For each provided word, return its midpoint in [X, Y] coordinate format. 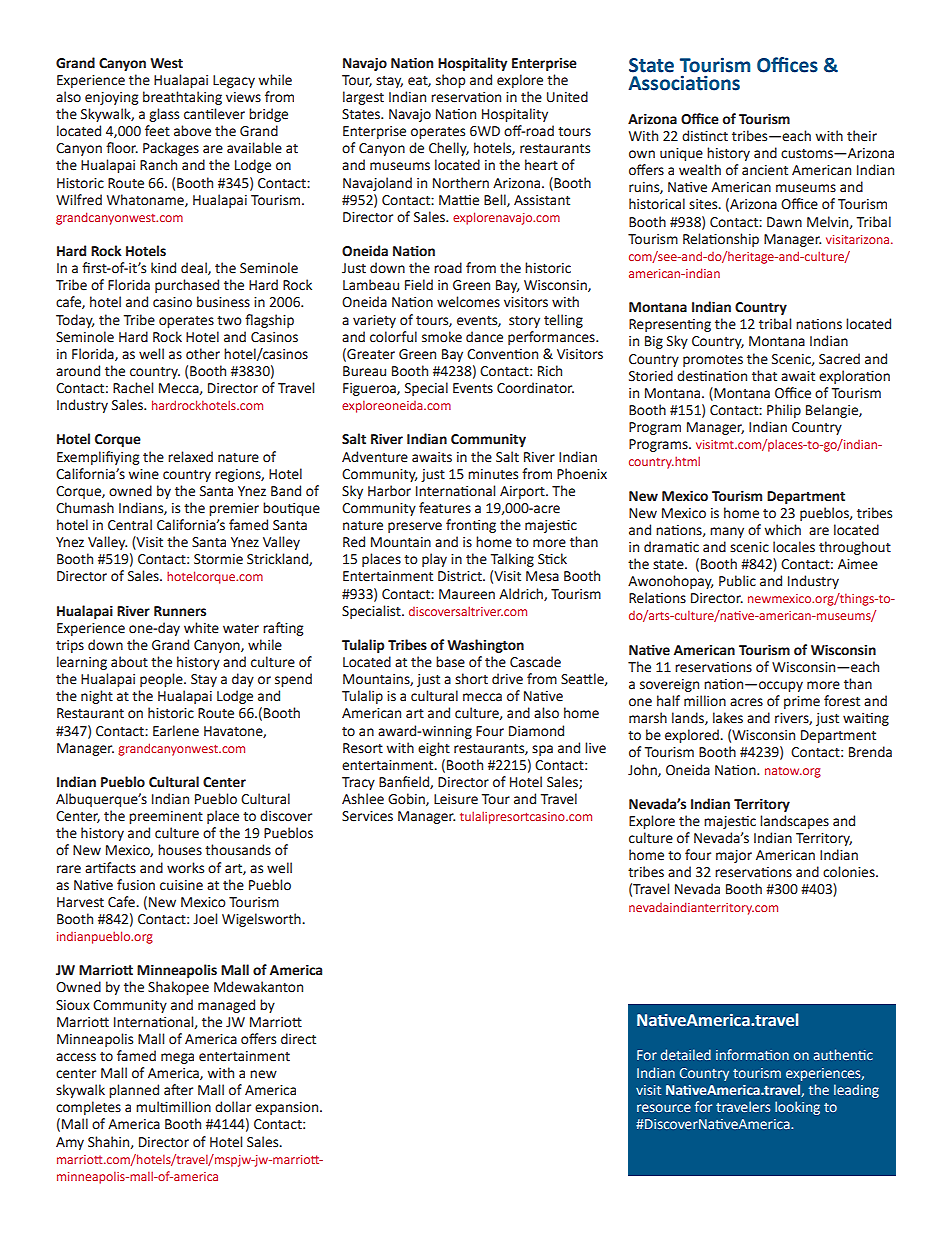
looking [797, 1108]
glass [164, 115]
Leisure [456, 799]
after [178, 1090]
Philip [784, 411]
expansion [288, 1108]
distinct [705, 136]
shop [450, 81]
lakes [728, 718]
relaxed [190, 457]
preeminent [166, 817]
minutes [493, 474]
